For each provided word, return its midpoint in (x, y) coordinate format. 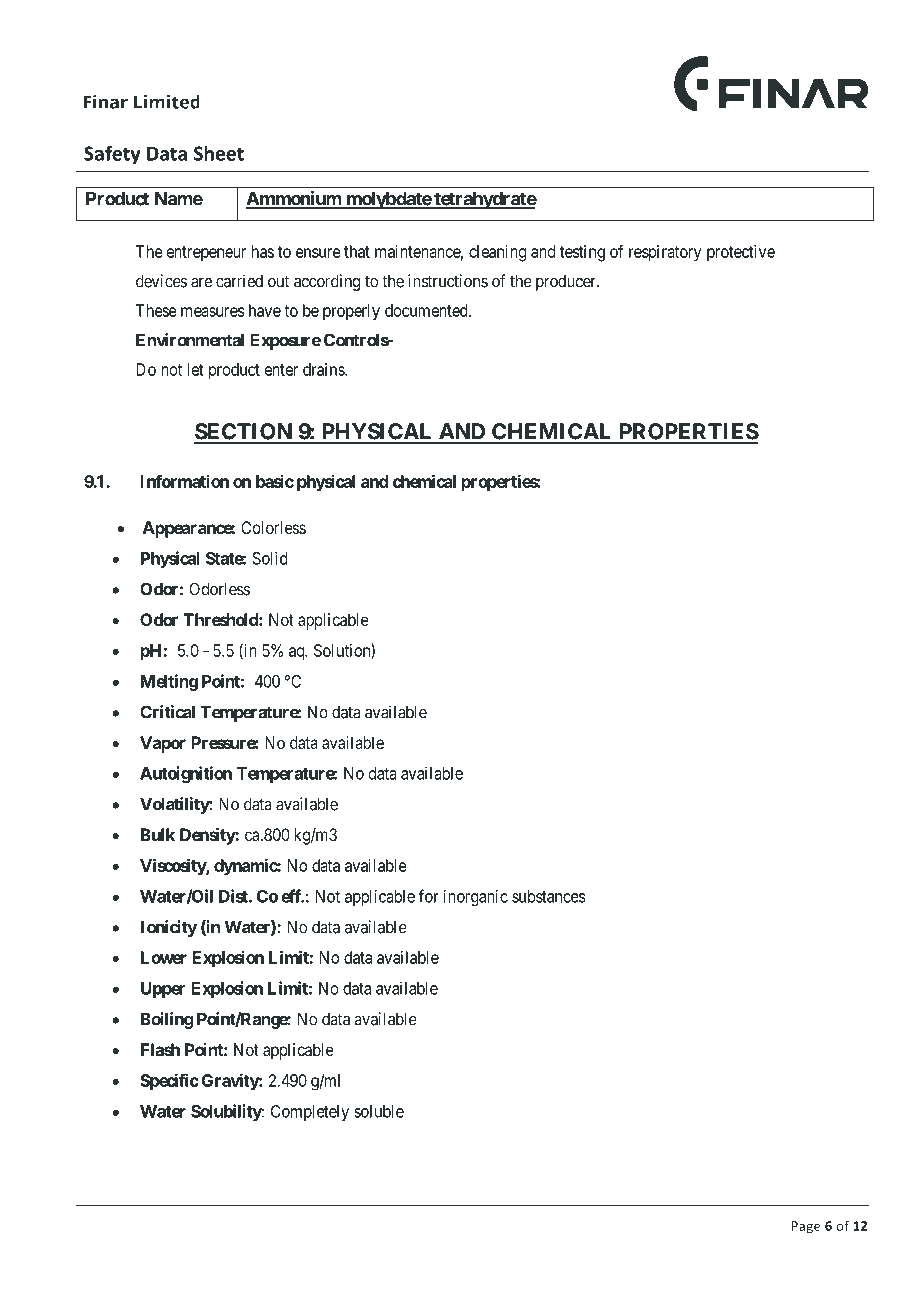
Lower (164, 957)
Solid (270, 558)
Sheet (219, 153)
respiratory (665, 253)
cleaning (497, 253)
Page (806, 1227)
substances (549, 896)
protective (741, 253)
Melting (169, 682)
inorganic (475, 897)
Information (184, 481)
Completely (310, 1113)
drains (324, 369)
